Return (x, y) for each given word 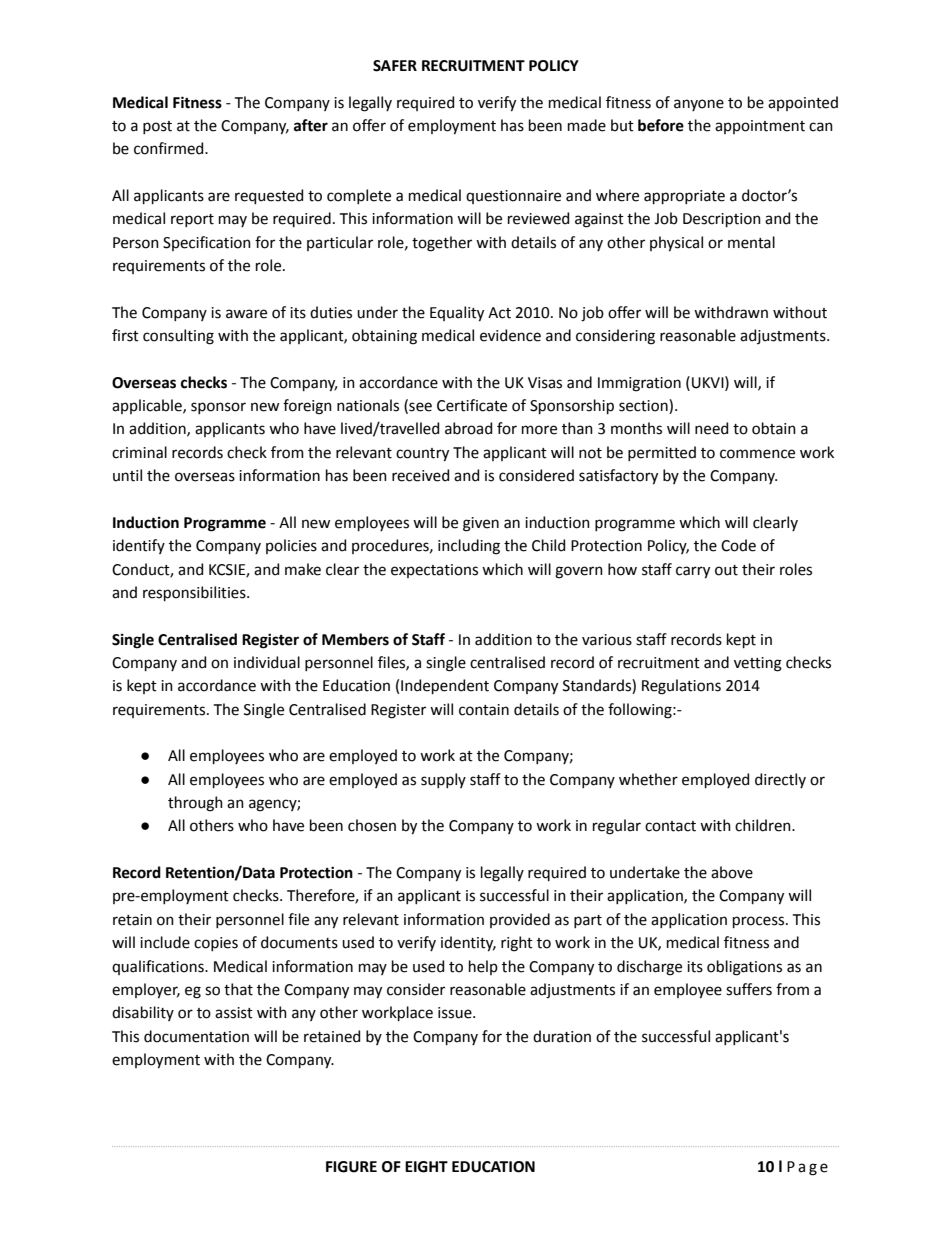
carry (693, 572)
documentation (196, 1036)
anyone (699, 105)
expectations (434, 571)
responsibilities (195, 593)
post (157, 127)
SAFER (395, 66)
